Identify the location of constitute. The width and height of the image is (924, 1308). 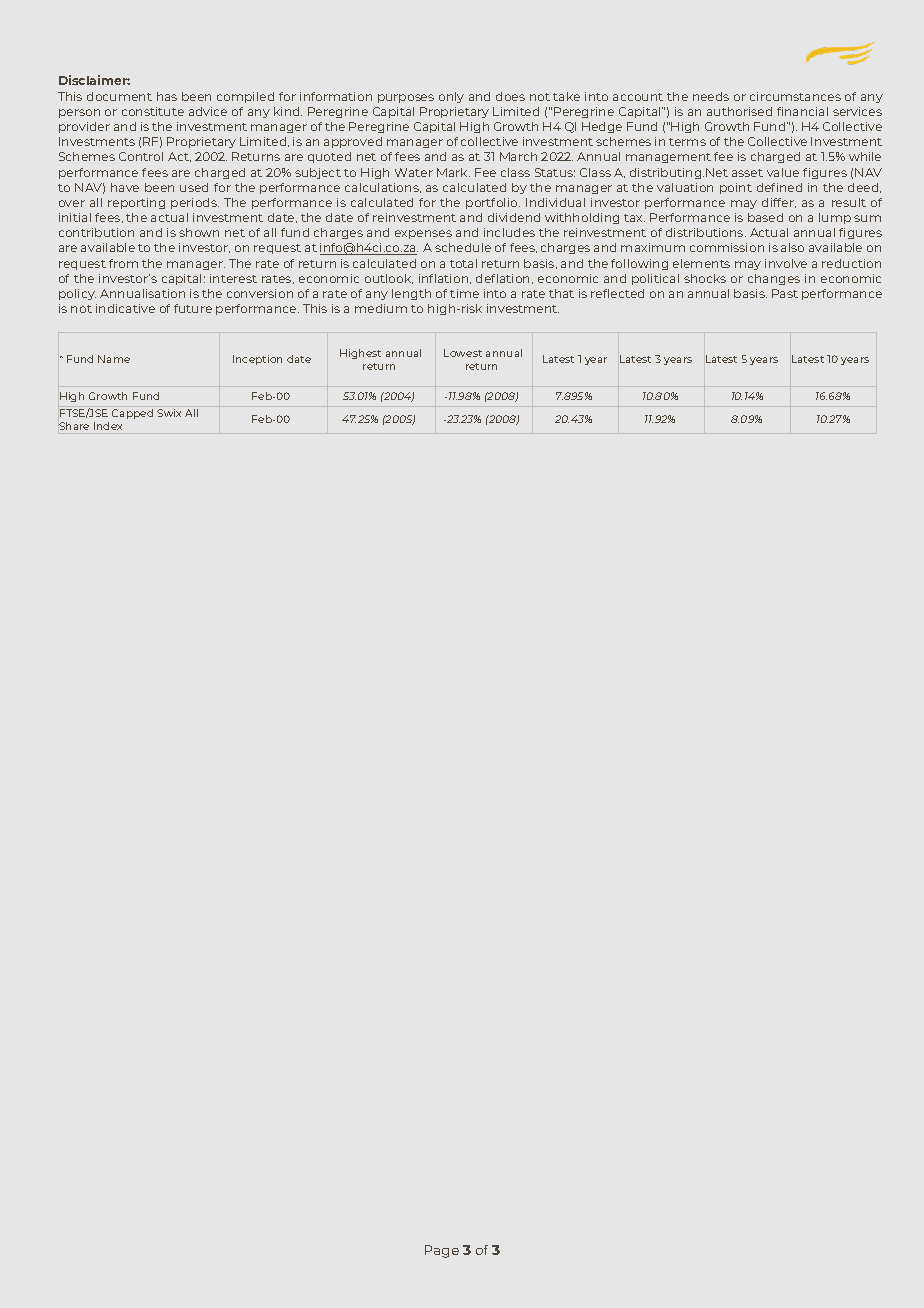
(153, 111).
